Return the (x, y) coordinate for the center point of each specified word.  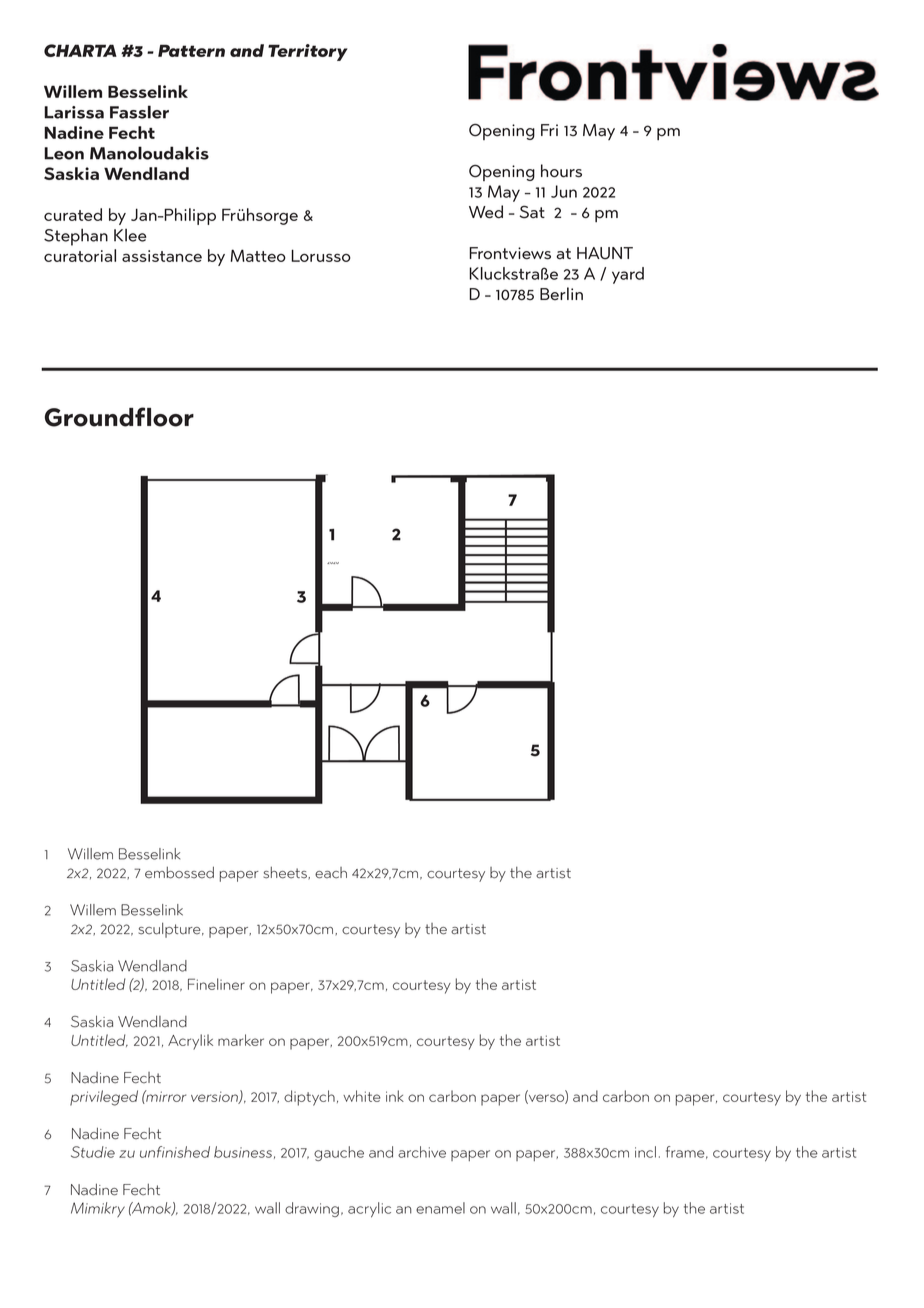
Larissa (74, 112)
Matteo (258, 255)
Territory (308, 52)
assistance (162, 256)
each (331, 873)
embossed (179, 872)
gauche (339, 1153)
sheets (286, 873)
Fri (549, 130)
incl (645, 1152)
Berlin (561, 293)
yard (628, 275)
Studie (93, 1152)
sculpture (171, 930)
